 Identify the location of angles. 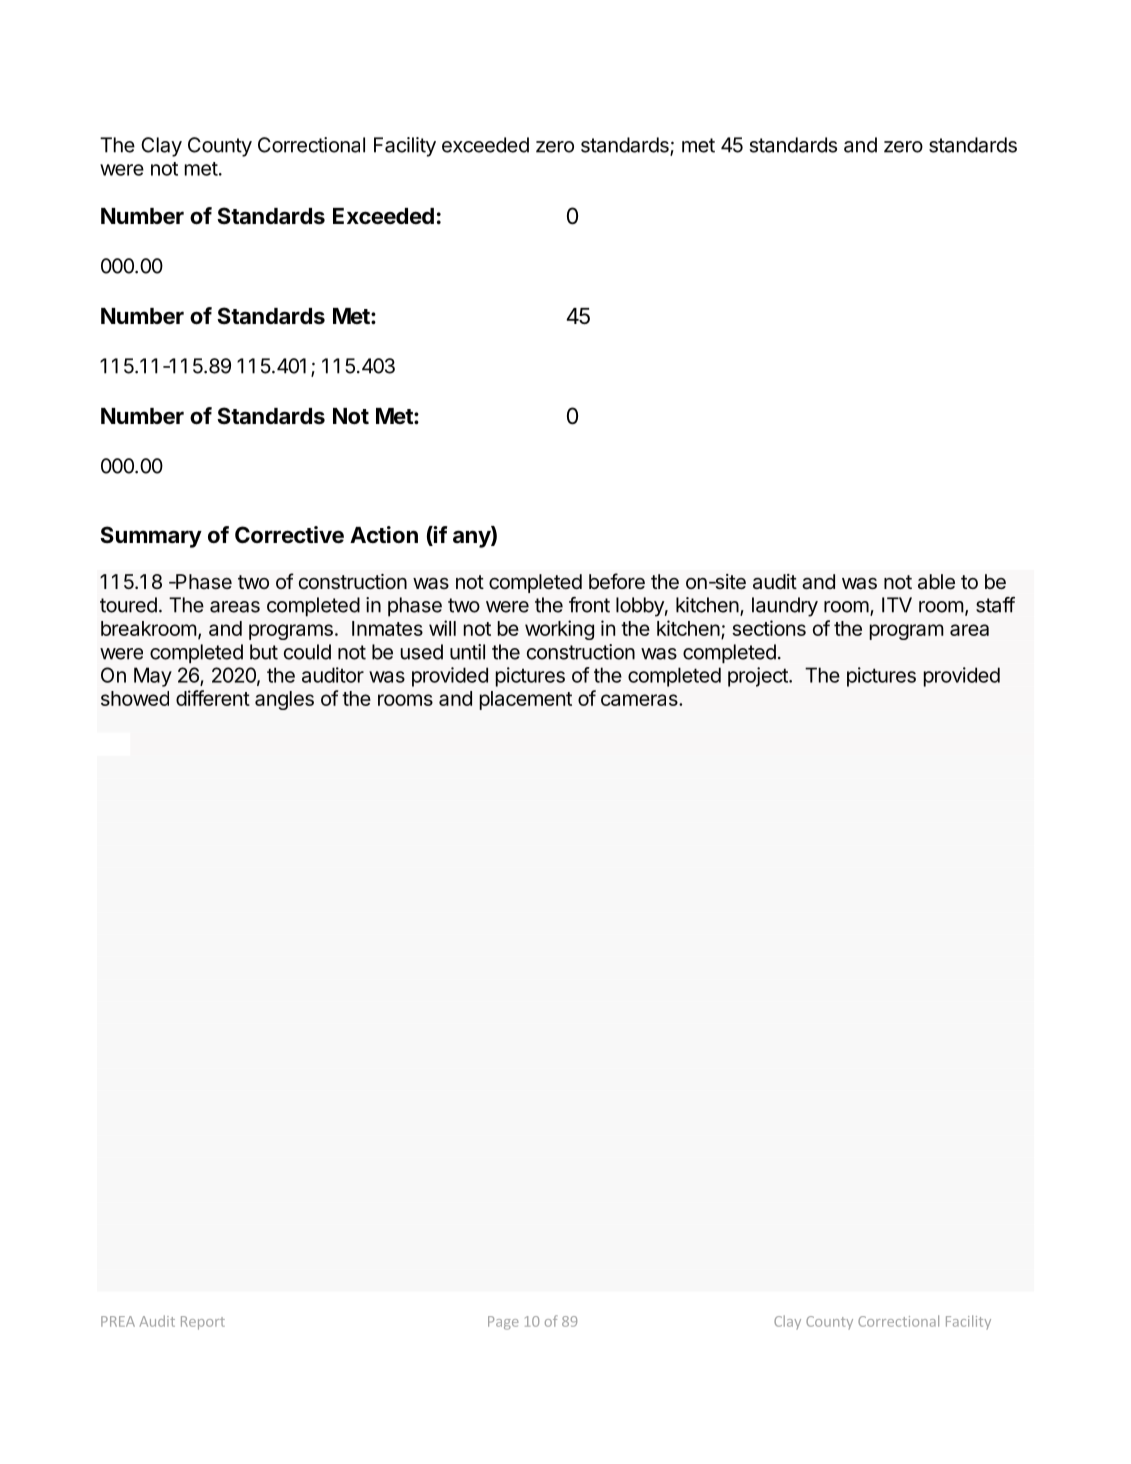
(284, 700).
